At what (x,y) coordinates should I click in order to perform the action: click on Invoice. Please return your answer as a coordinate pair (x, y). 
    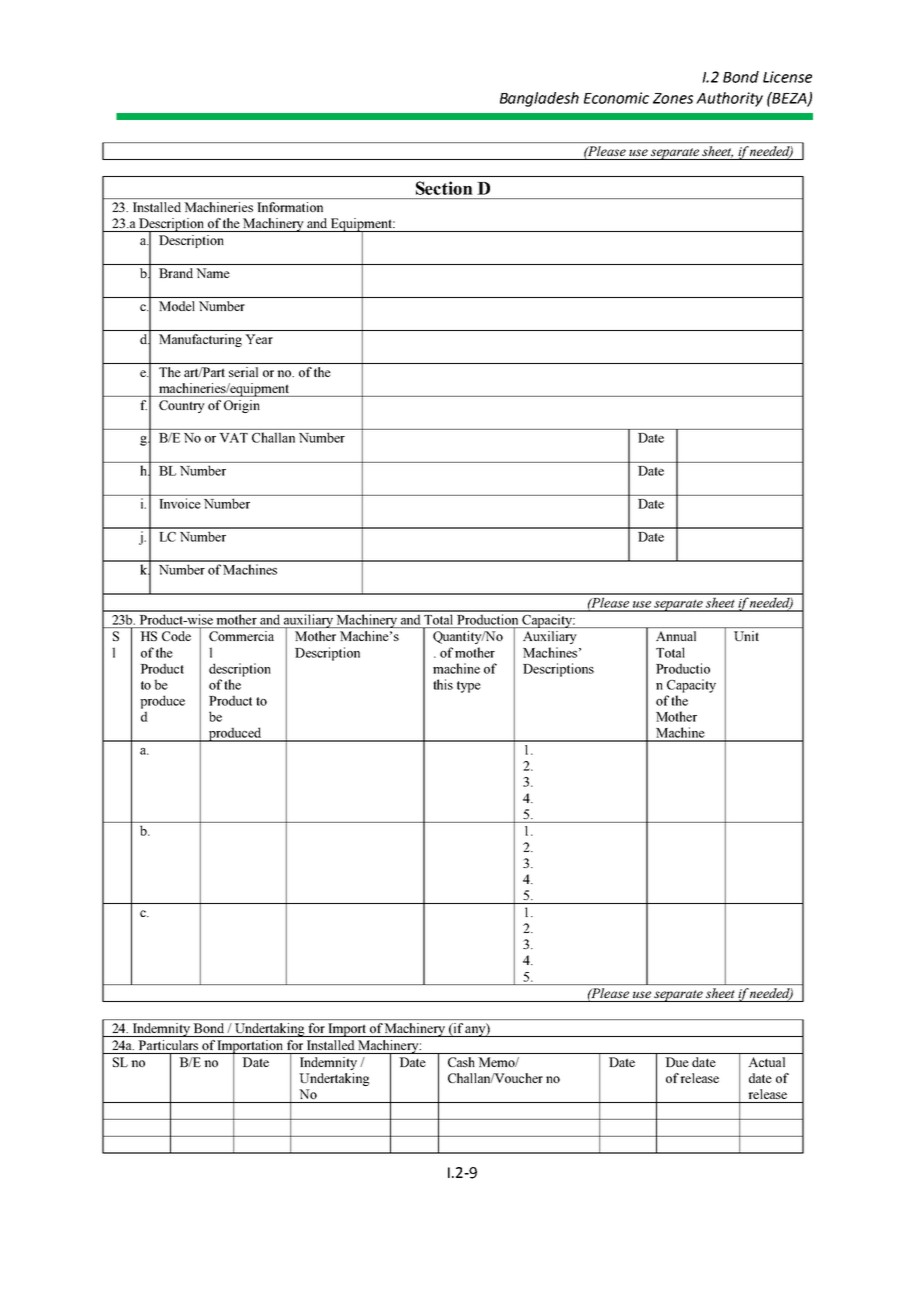
    Looking at the image, I should click on (180, 503).
